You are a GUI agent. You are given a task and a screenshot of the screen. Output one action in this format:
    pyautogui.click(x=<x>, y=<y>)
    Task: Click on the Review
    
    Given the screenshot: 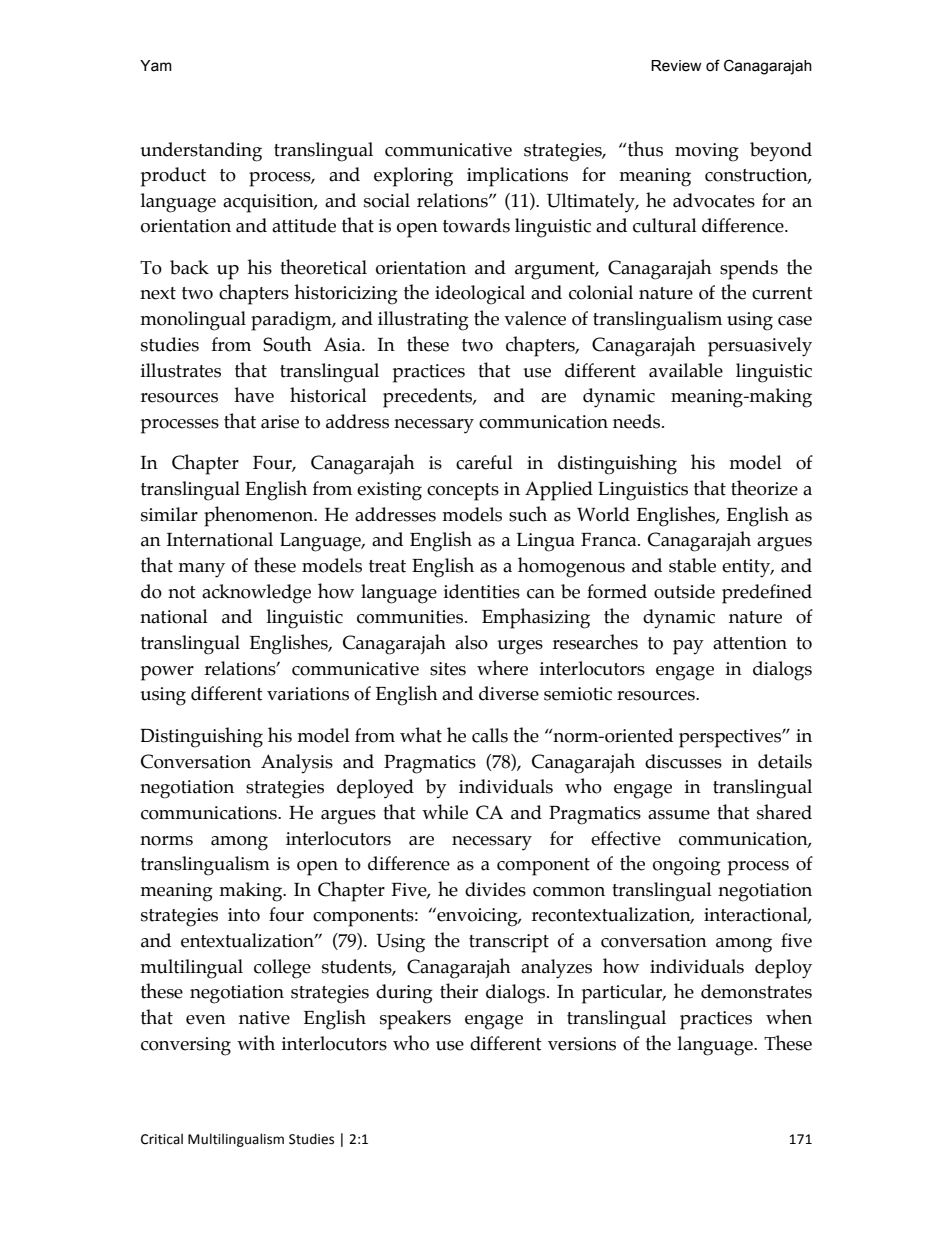 What is the action you would take?
    pyautogui.click(x=676, y=66)
